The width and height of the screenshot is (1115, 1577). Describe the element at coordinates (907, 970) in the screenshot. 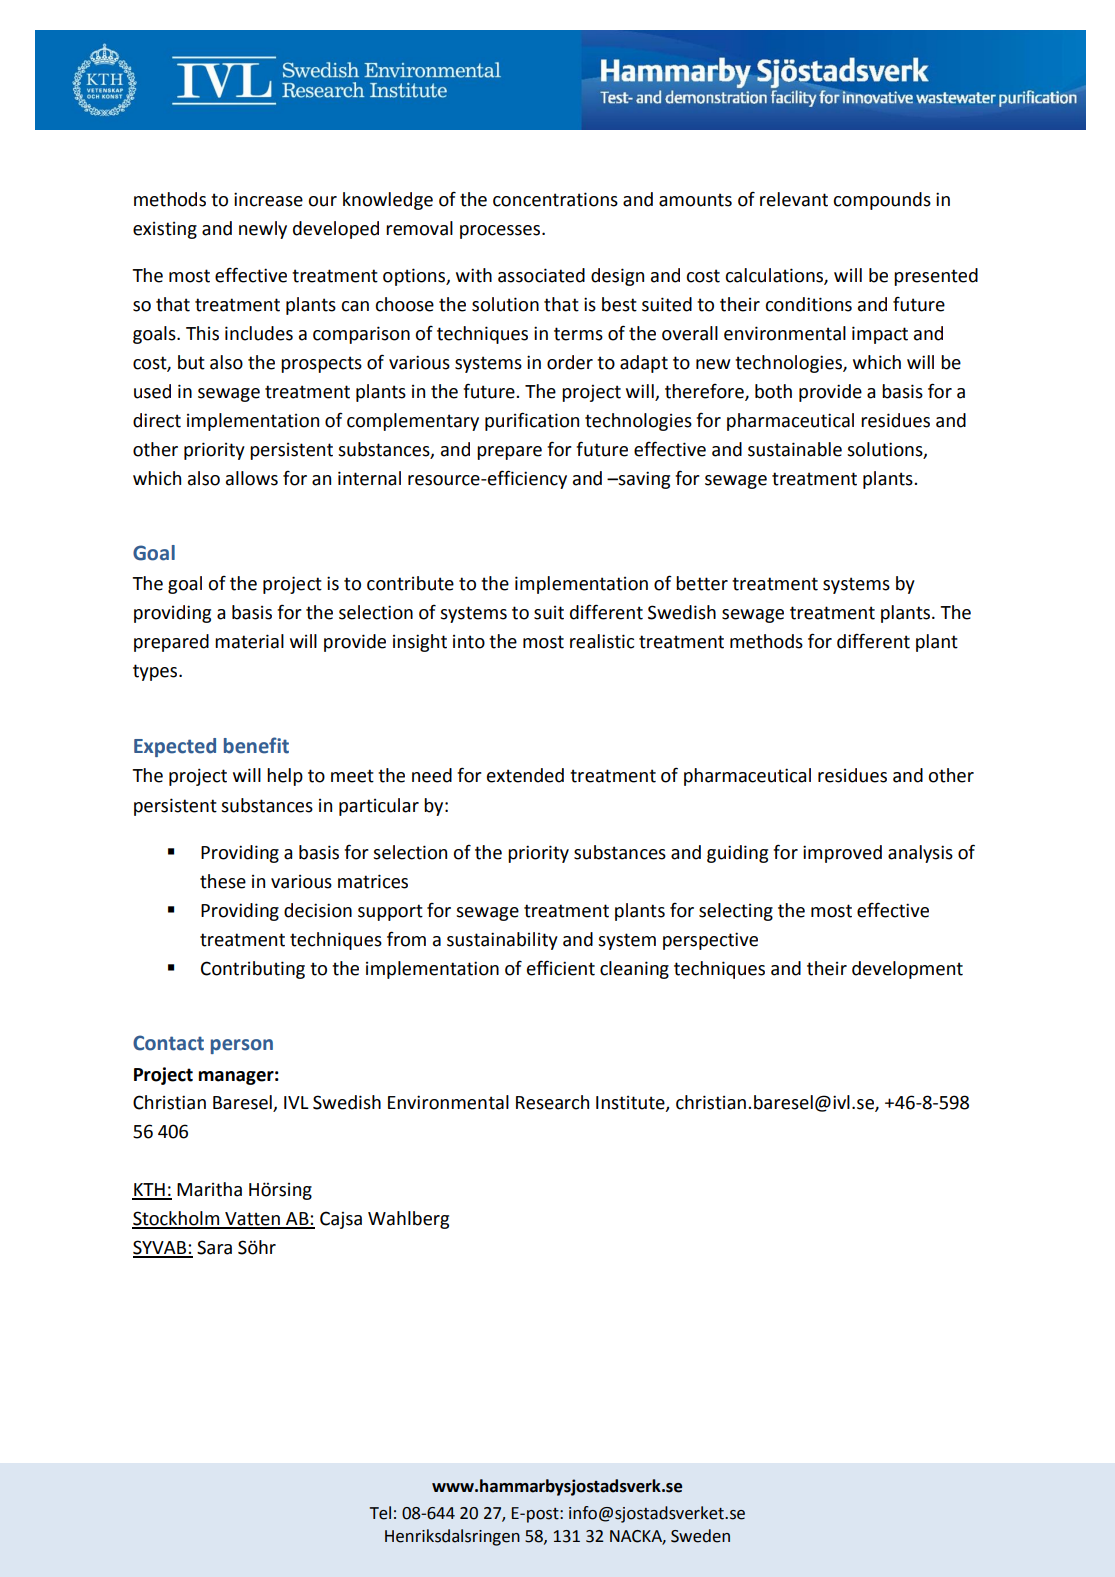

I see `development` at that location.
